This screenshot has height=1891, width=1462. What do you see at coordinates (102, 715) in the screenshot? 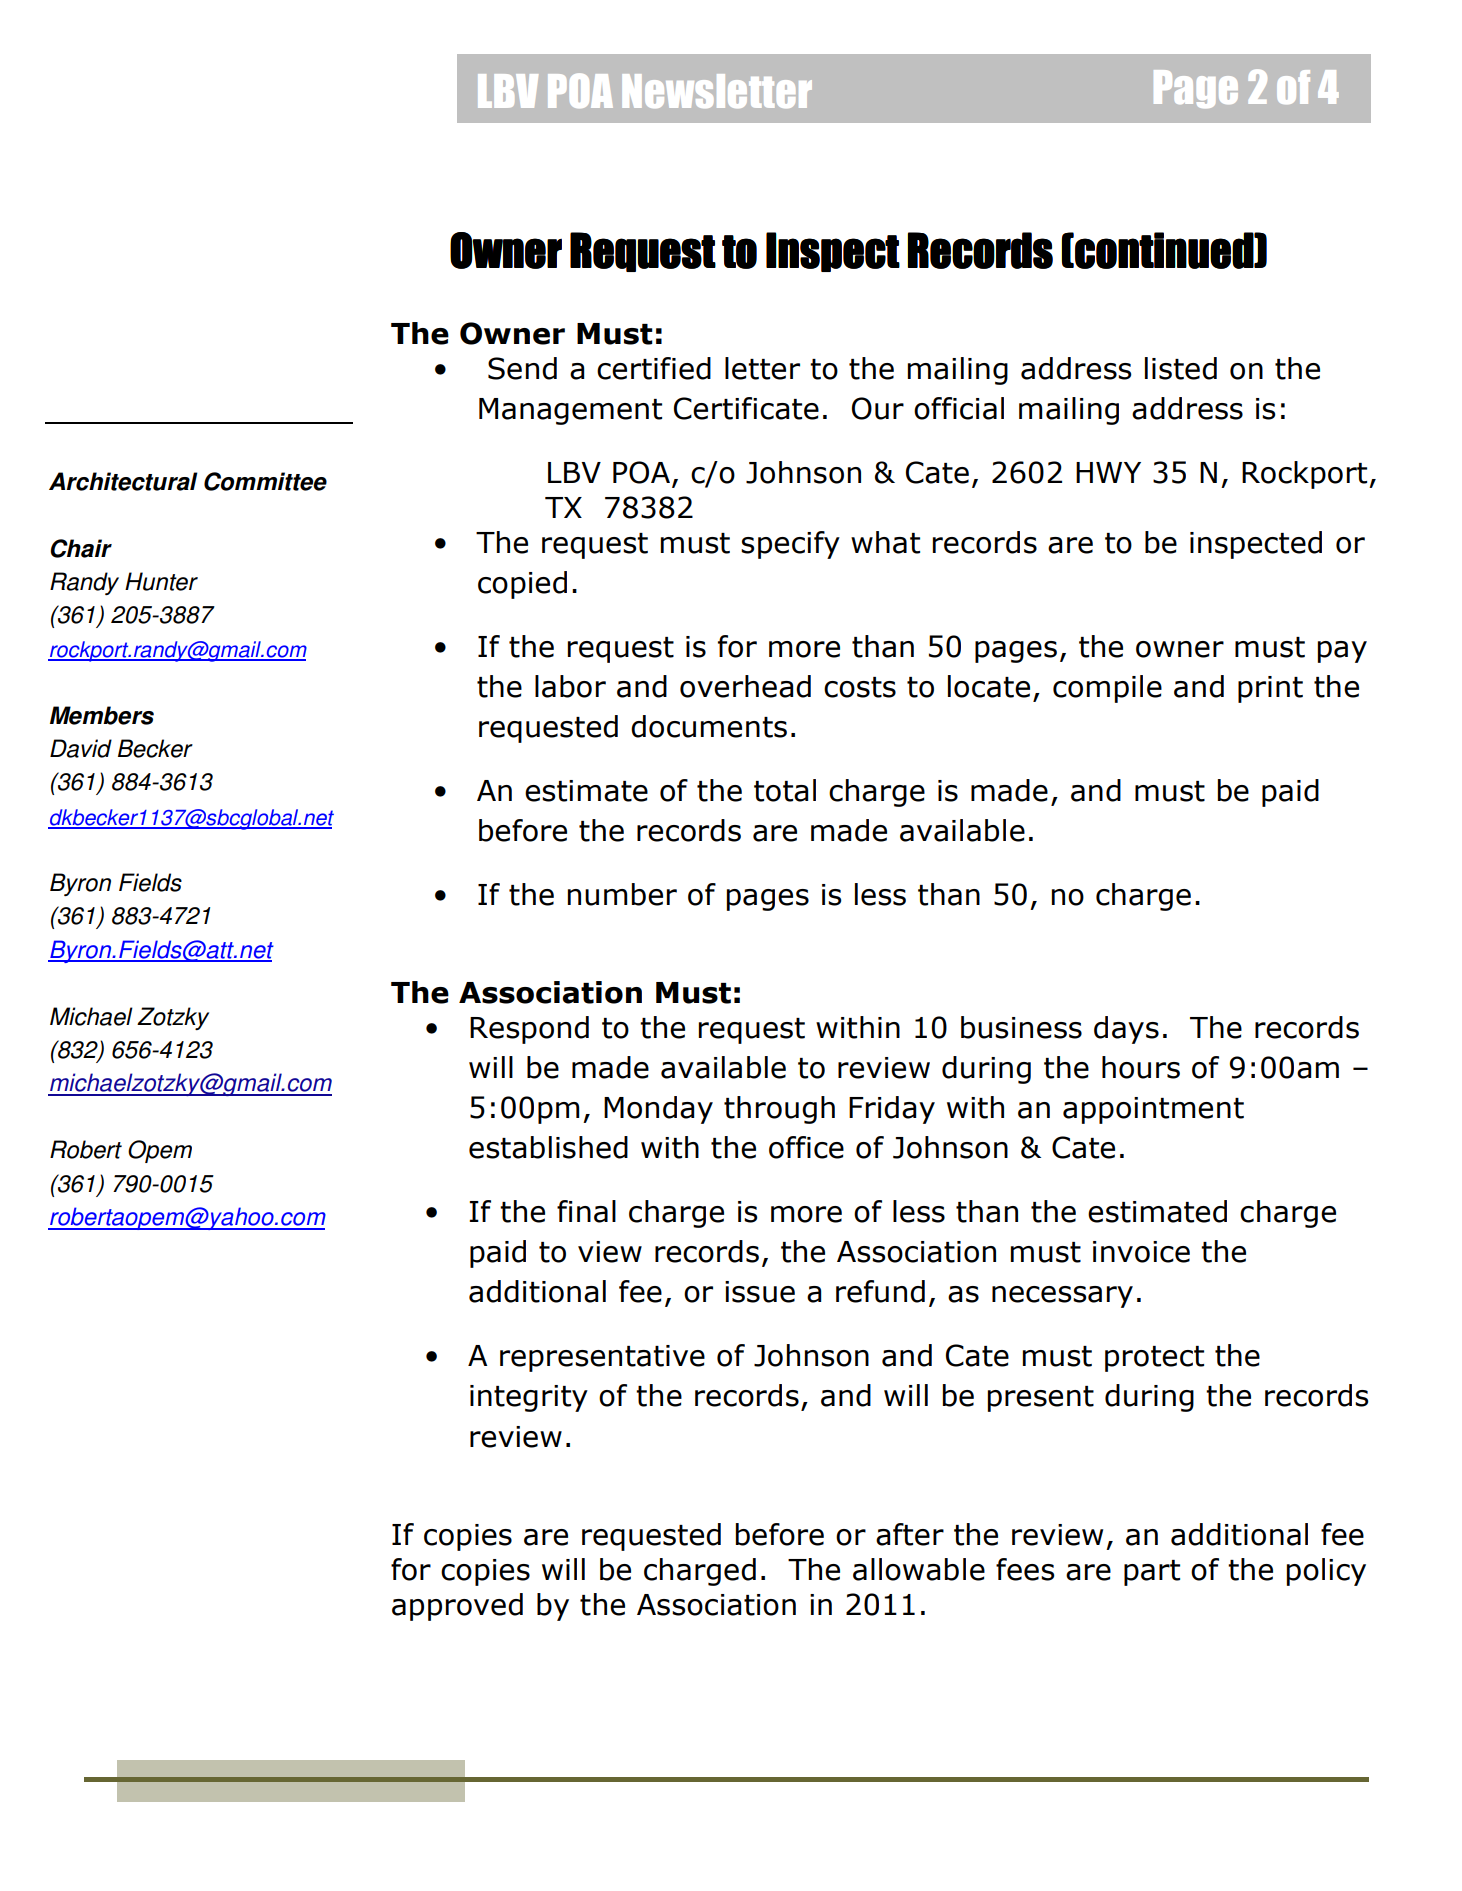
I see `Members` at bounding box center [102, 715].
